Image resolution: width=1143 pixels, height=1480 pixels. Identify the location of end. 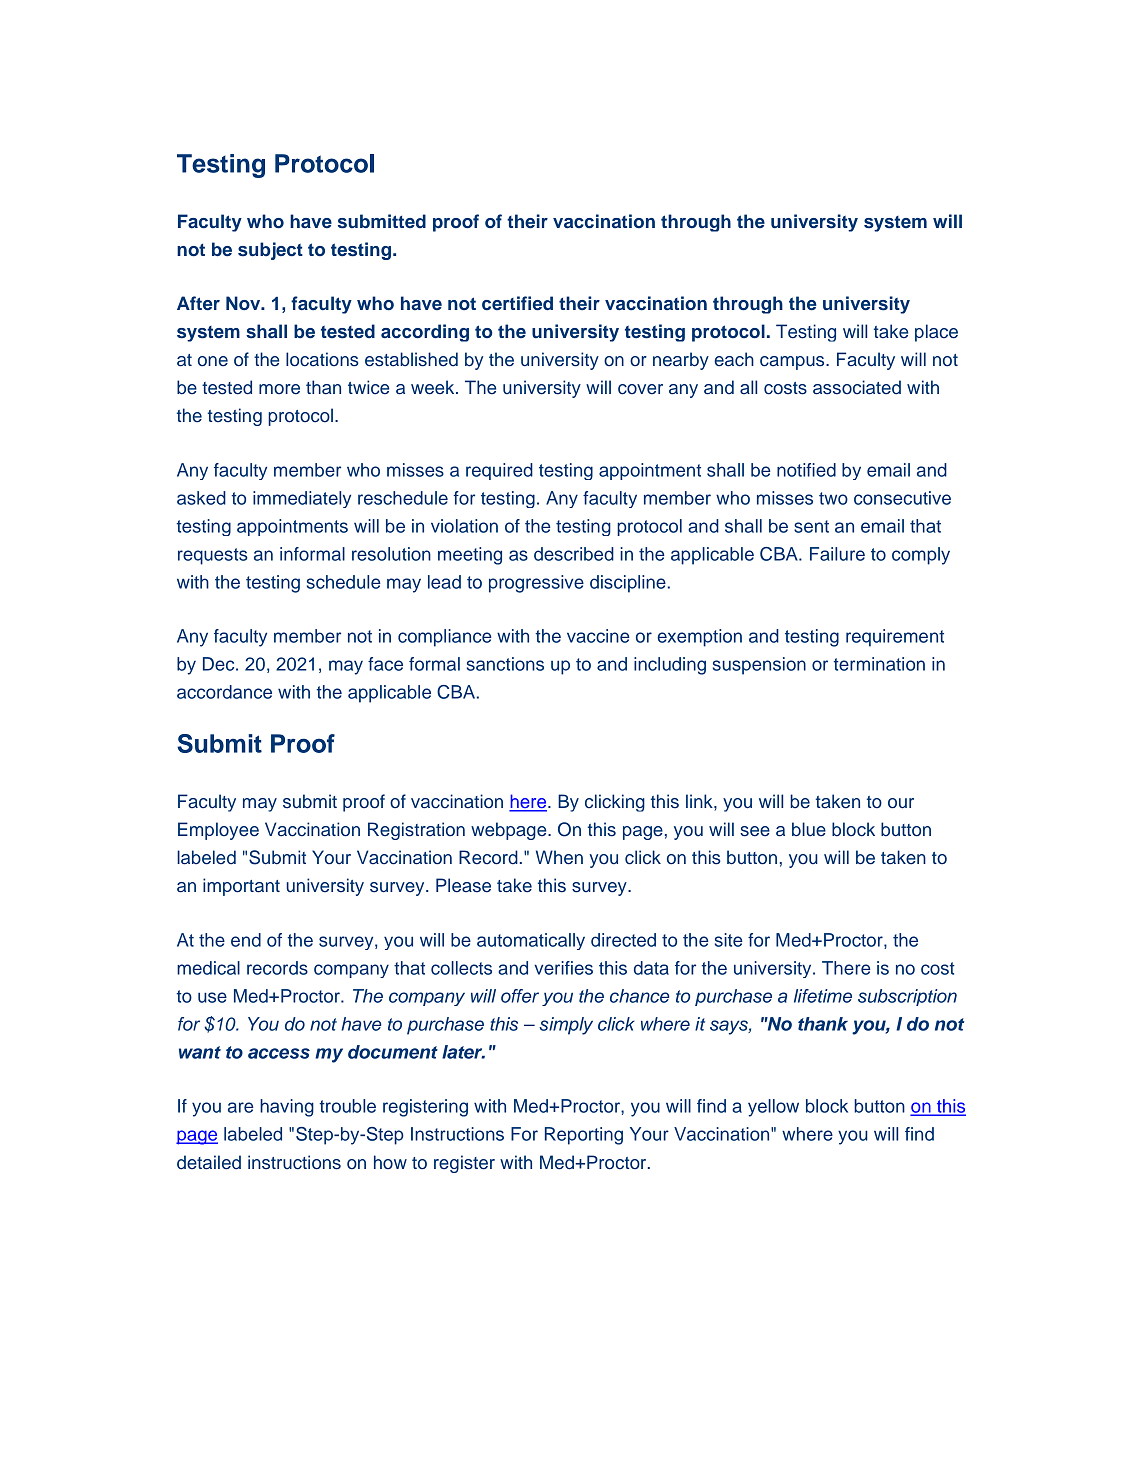
(246, 940).
